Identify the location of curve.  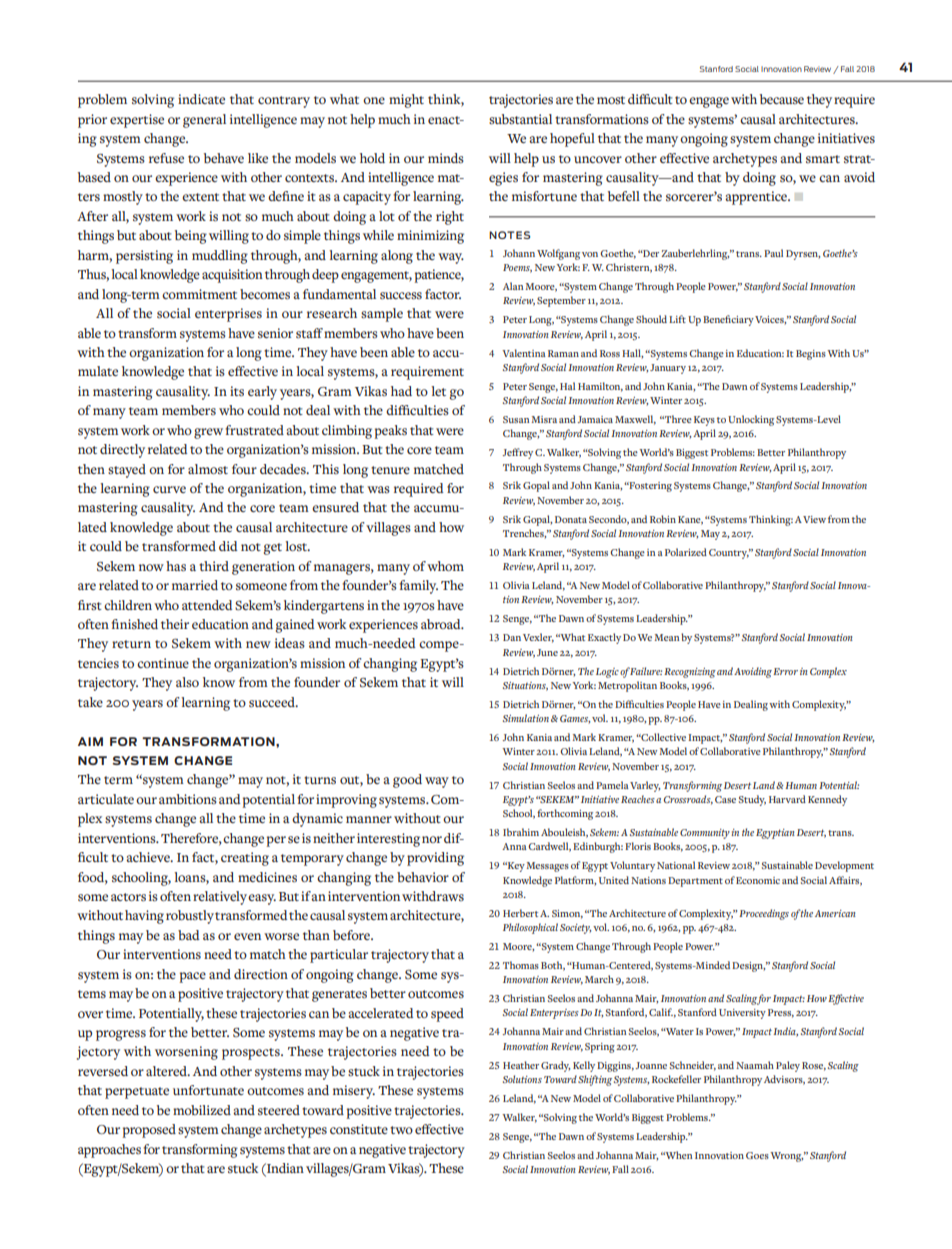
(169, 489).
